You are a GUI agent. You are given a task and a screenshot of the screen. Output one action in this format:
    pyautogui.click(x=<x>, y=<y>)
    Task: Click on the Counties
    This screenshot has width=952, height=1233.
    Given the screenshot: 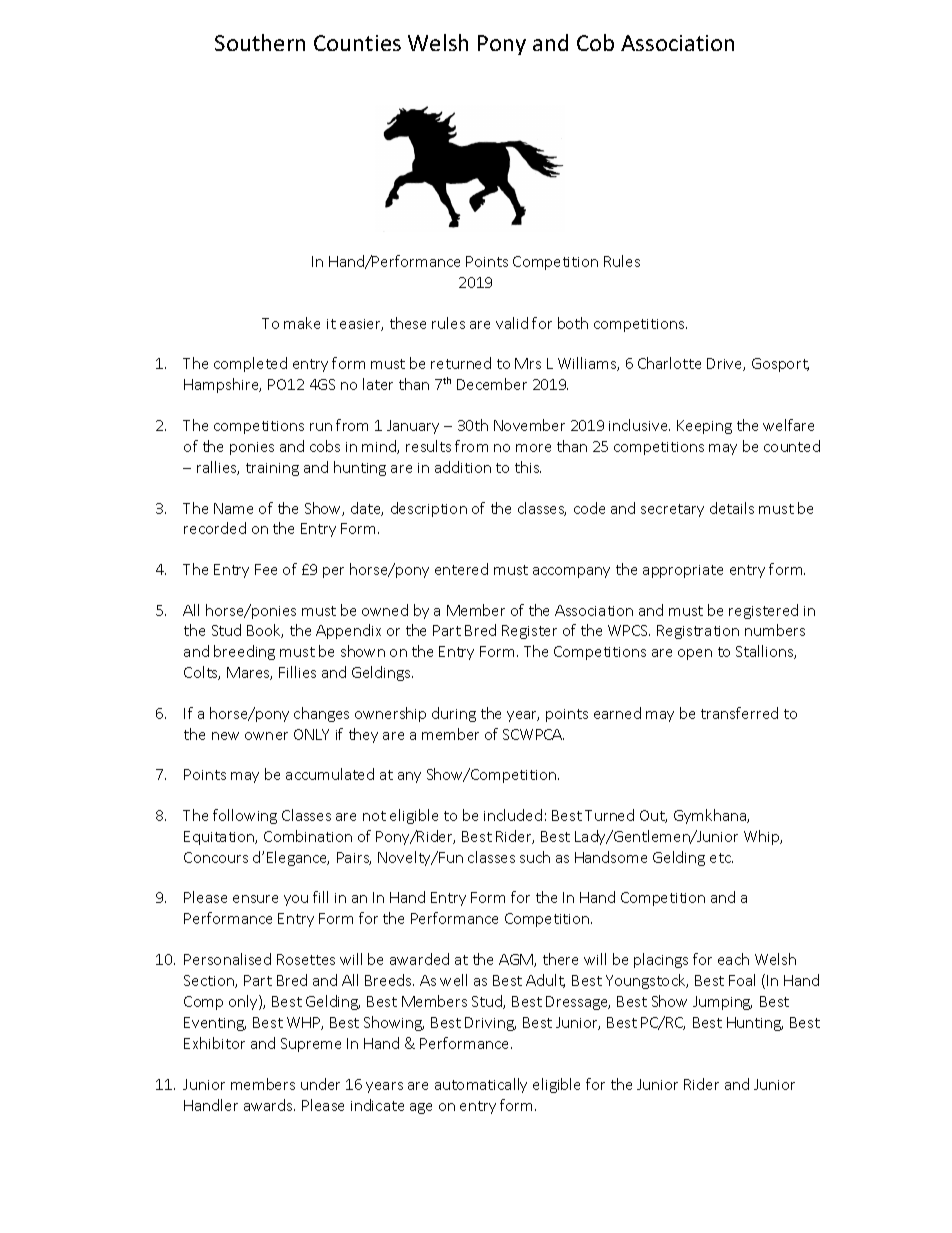 What is the action you would take?
    pyautogui.click(x=357, y=43)
